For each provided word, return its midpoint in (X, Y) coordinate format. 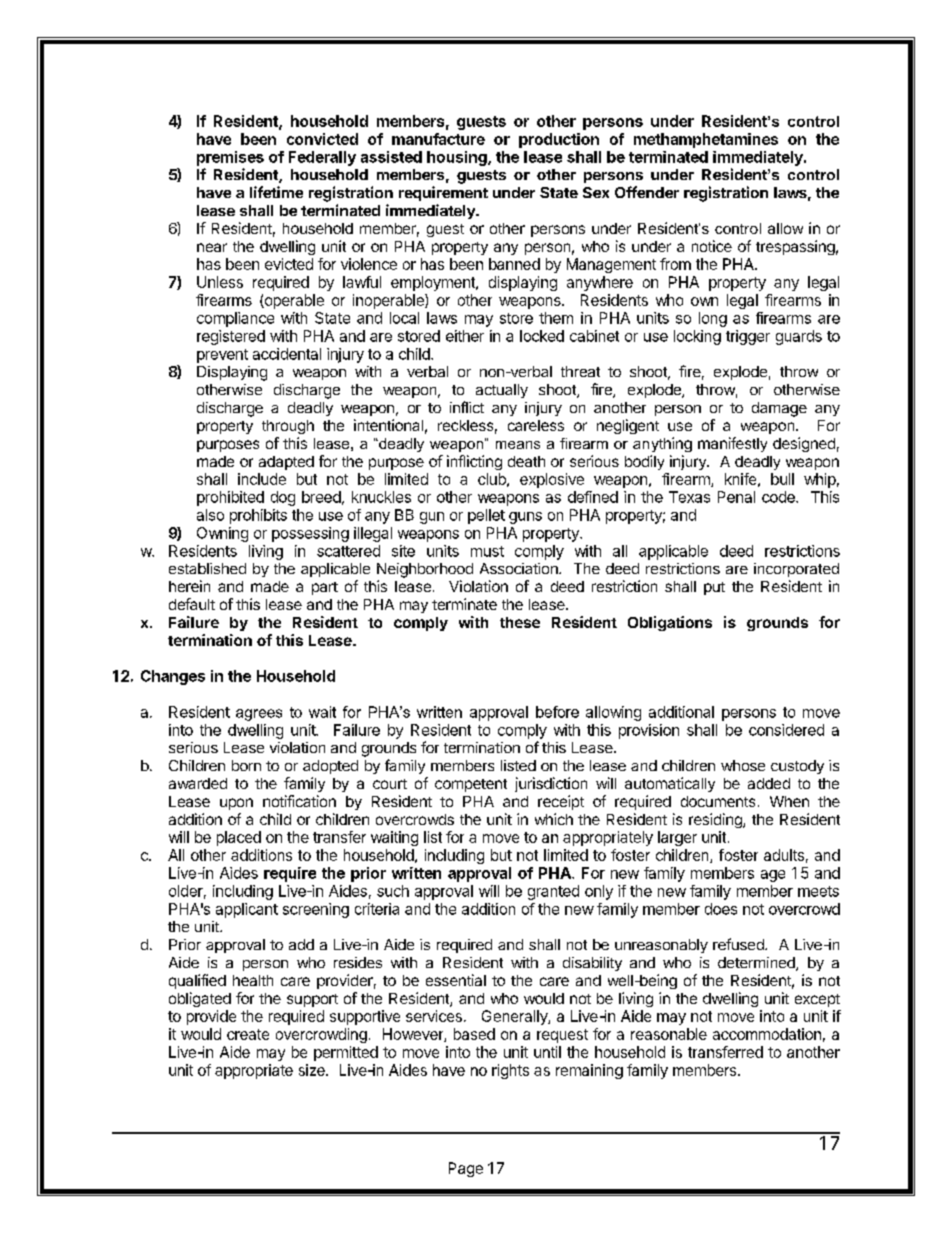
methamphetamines (706, 140)
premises (230, 158)
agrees (259, 715)
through (288, 427)
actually (502, 391)
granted (553, 892)
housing (458, 158)
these (520, 622)
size (313, 1070)
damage (779, 409)
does (721, 909)
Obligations (670, 623)
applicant (247, 910)
